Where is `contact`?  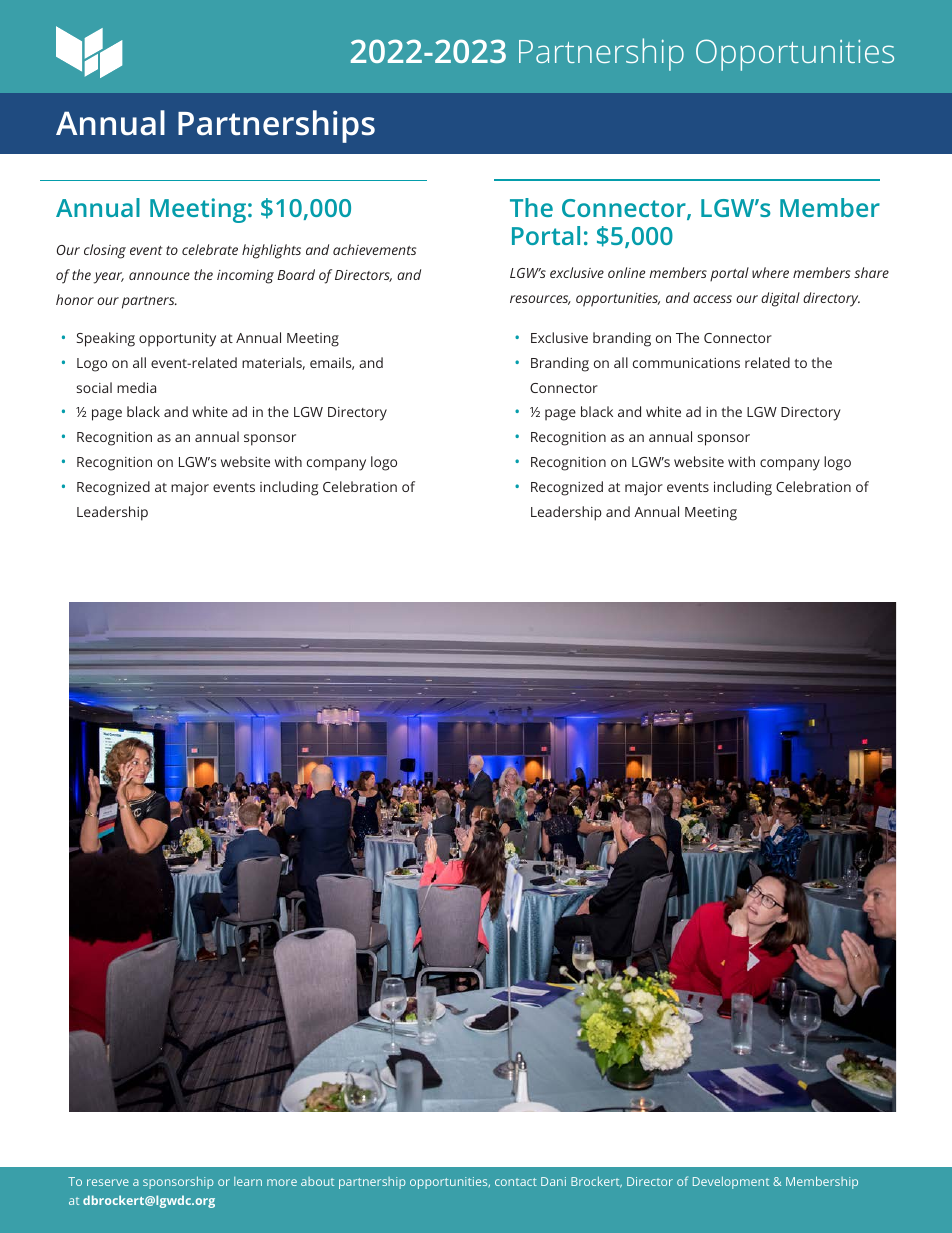 contact is located at coordinates (516, 1182).
